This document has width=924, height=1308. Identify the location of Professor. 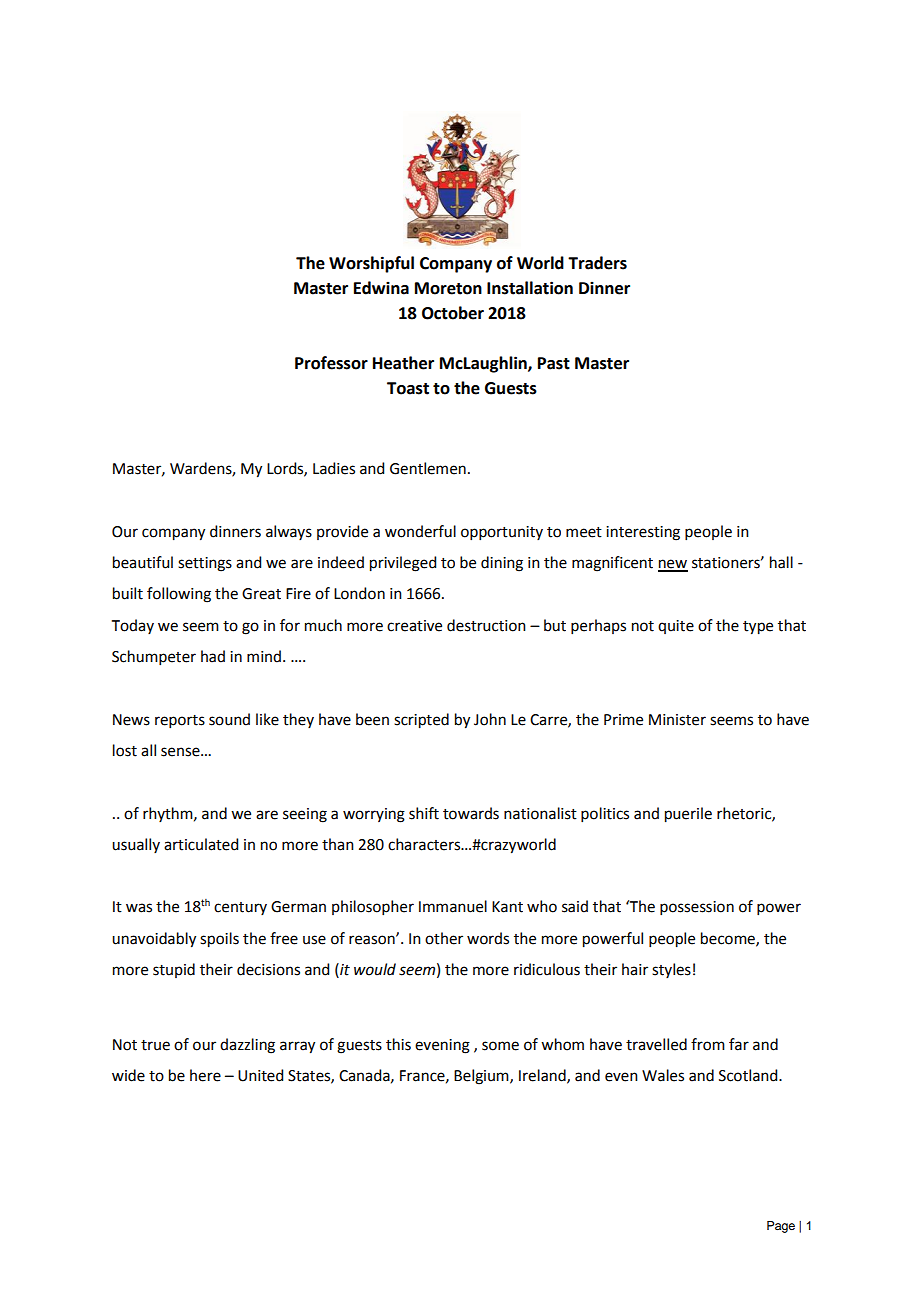
(331, 363).
